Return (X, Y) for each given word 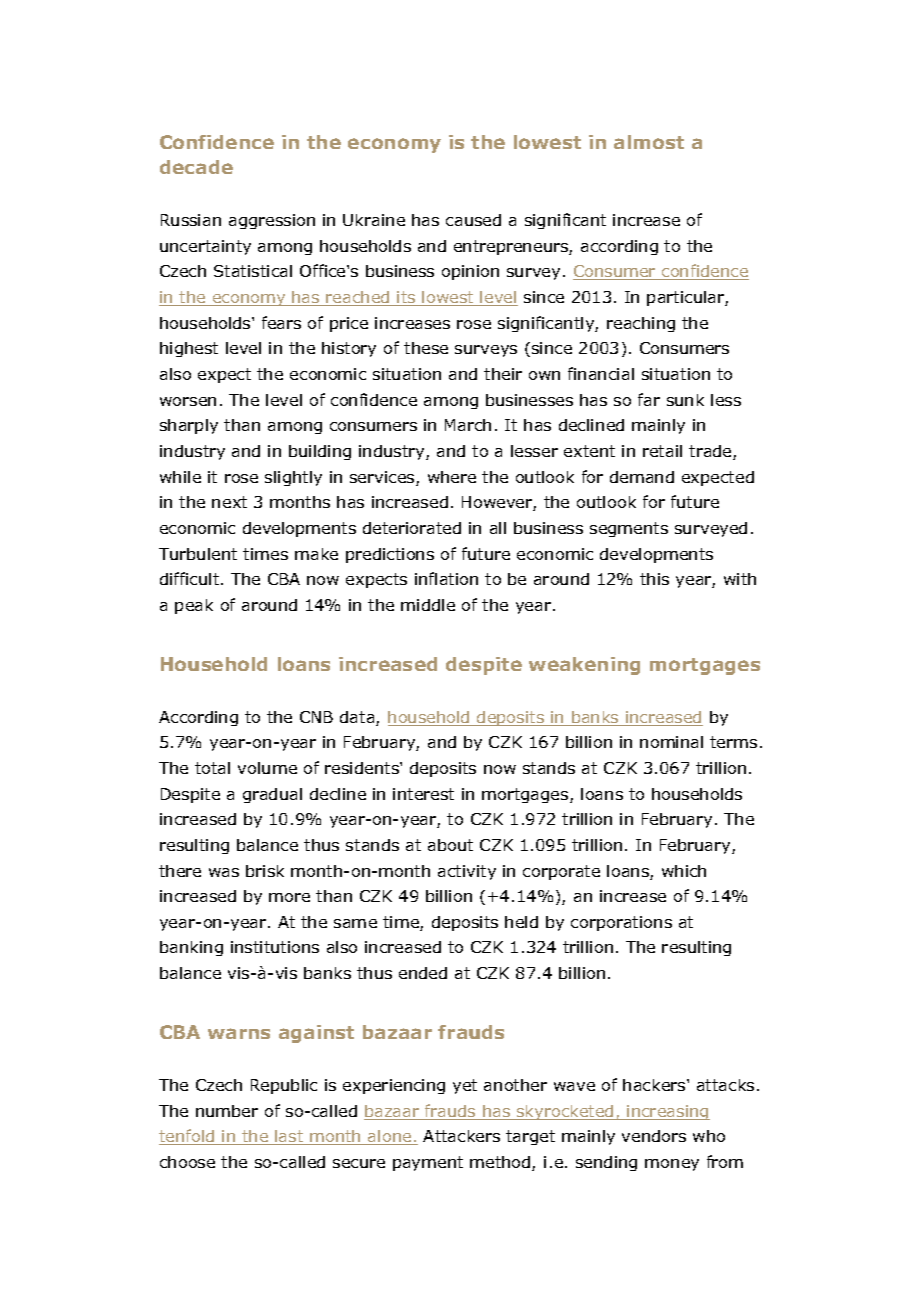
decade (196, 167)
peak (194, 606)
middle (428, 605)
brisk (265, 871)
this (654, 579)
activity (467, 872)
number (227, 1111)
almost (649, 142)
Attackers (461, 1136)
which (684, 871)
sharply (189, 426)
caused (473, 220)
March (468, 425)
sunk (685, 400)
